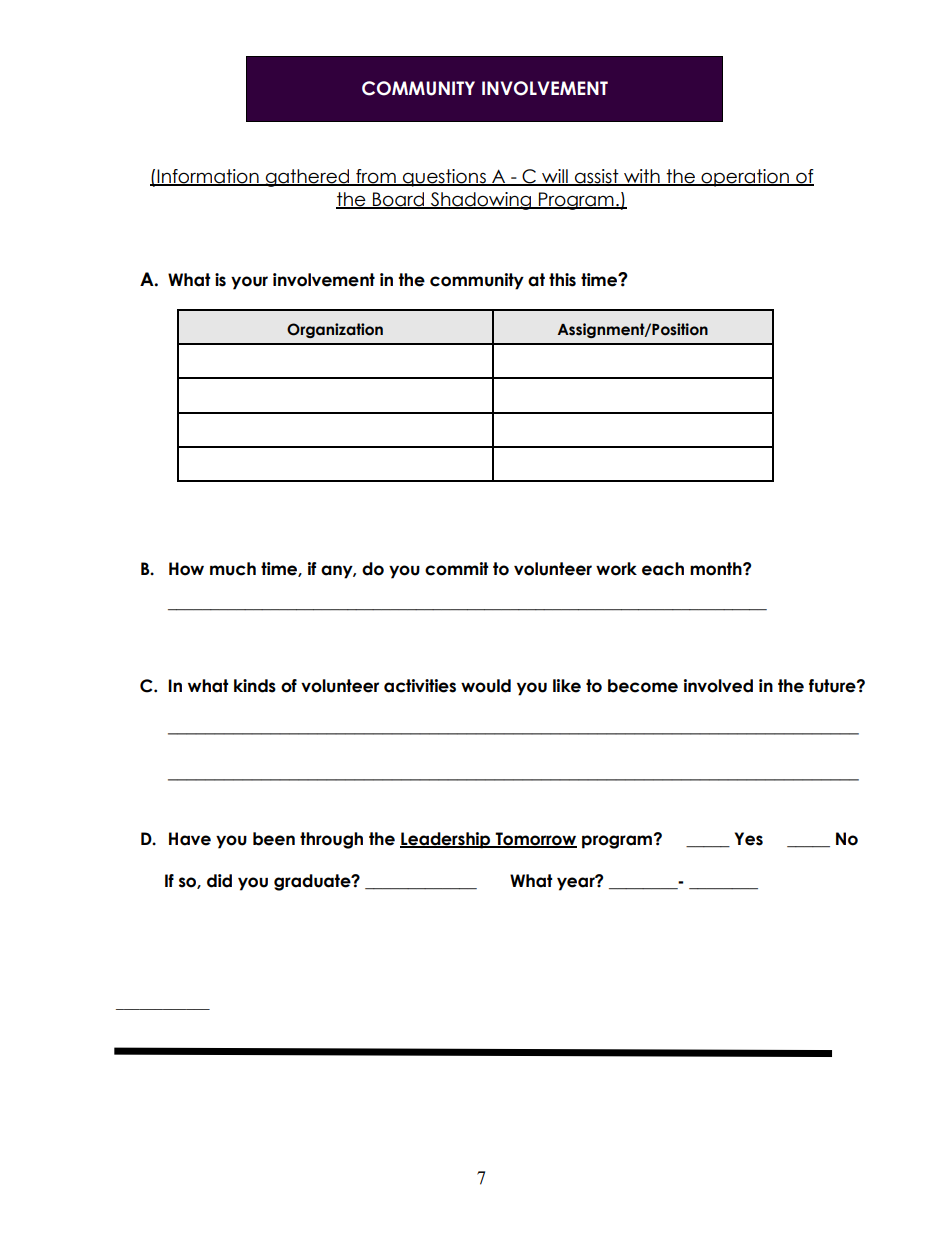 The image size is (952, 1233). What do you see at coordinates (481, 201) in the document?
I see `Shadowing` at bounding box center [481, 201].
